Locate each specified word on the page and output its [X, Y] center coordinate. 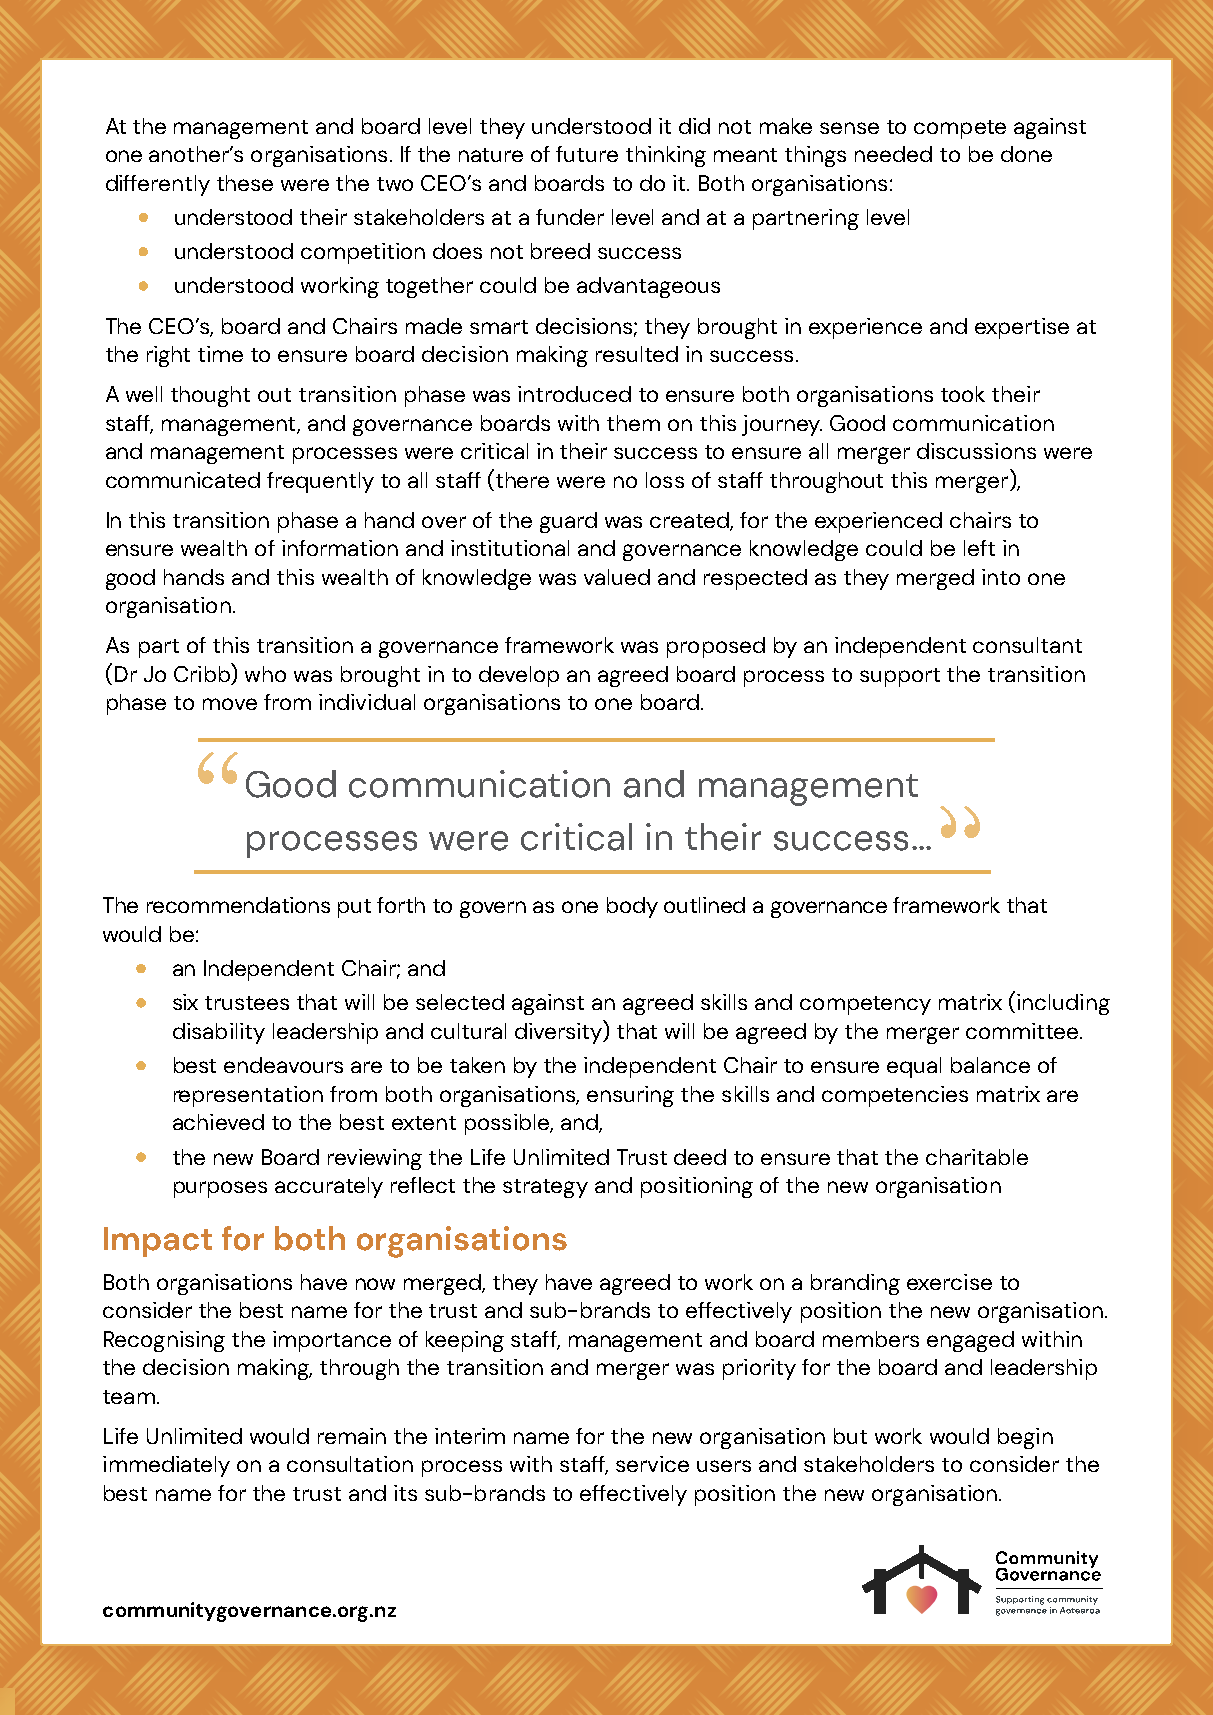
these [245, 183]
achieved [218, 1122]
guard [568, 522]
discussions [976, 451]
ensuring [630, 1096]
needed [893, 154]
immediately [166, 1466]
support [900, 677]
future [587, 154]
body [632, 907]
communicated [183, 480]
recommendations [238, 905]
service [652, 1464]
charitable [977, 1157]
